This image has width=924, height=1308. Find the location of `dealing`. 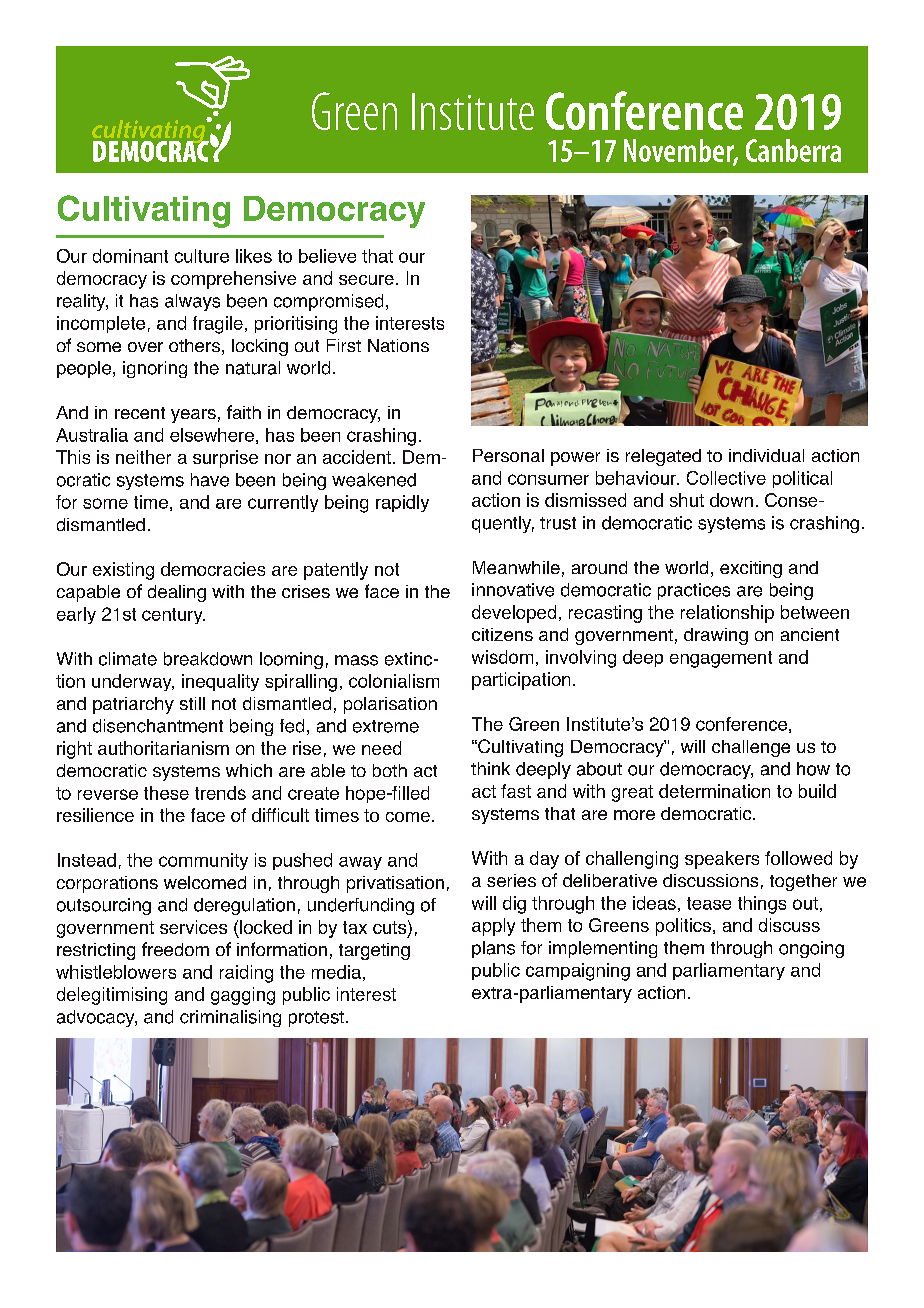

dealing is located at coordinates (177, 593).
